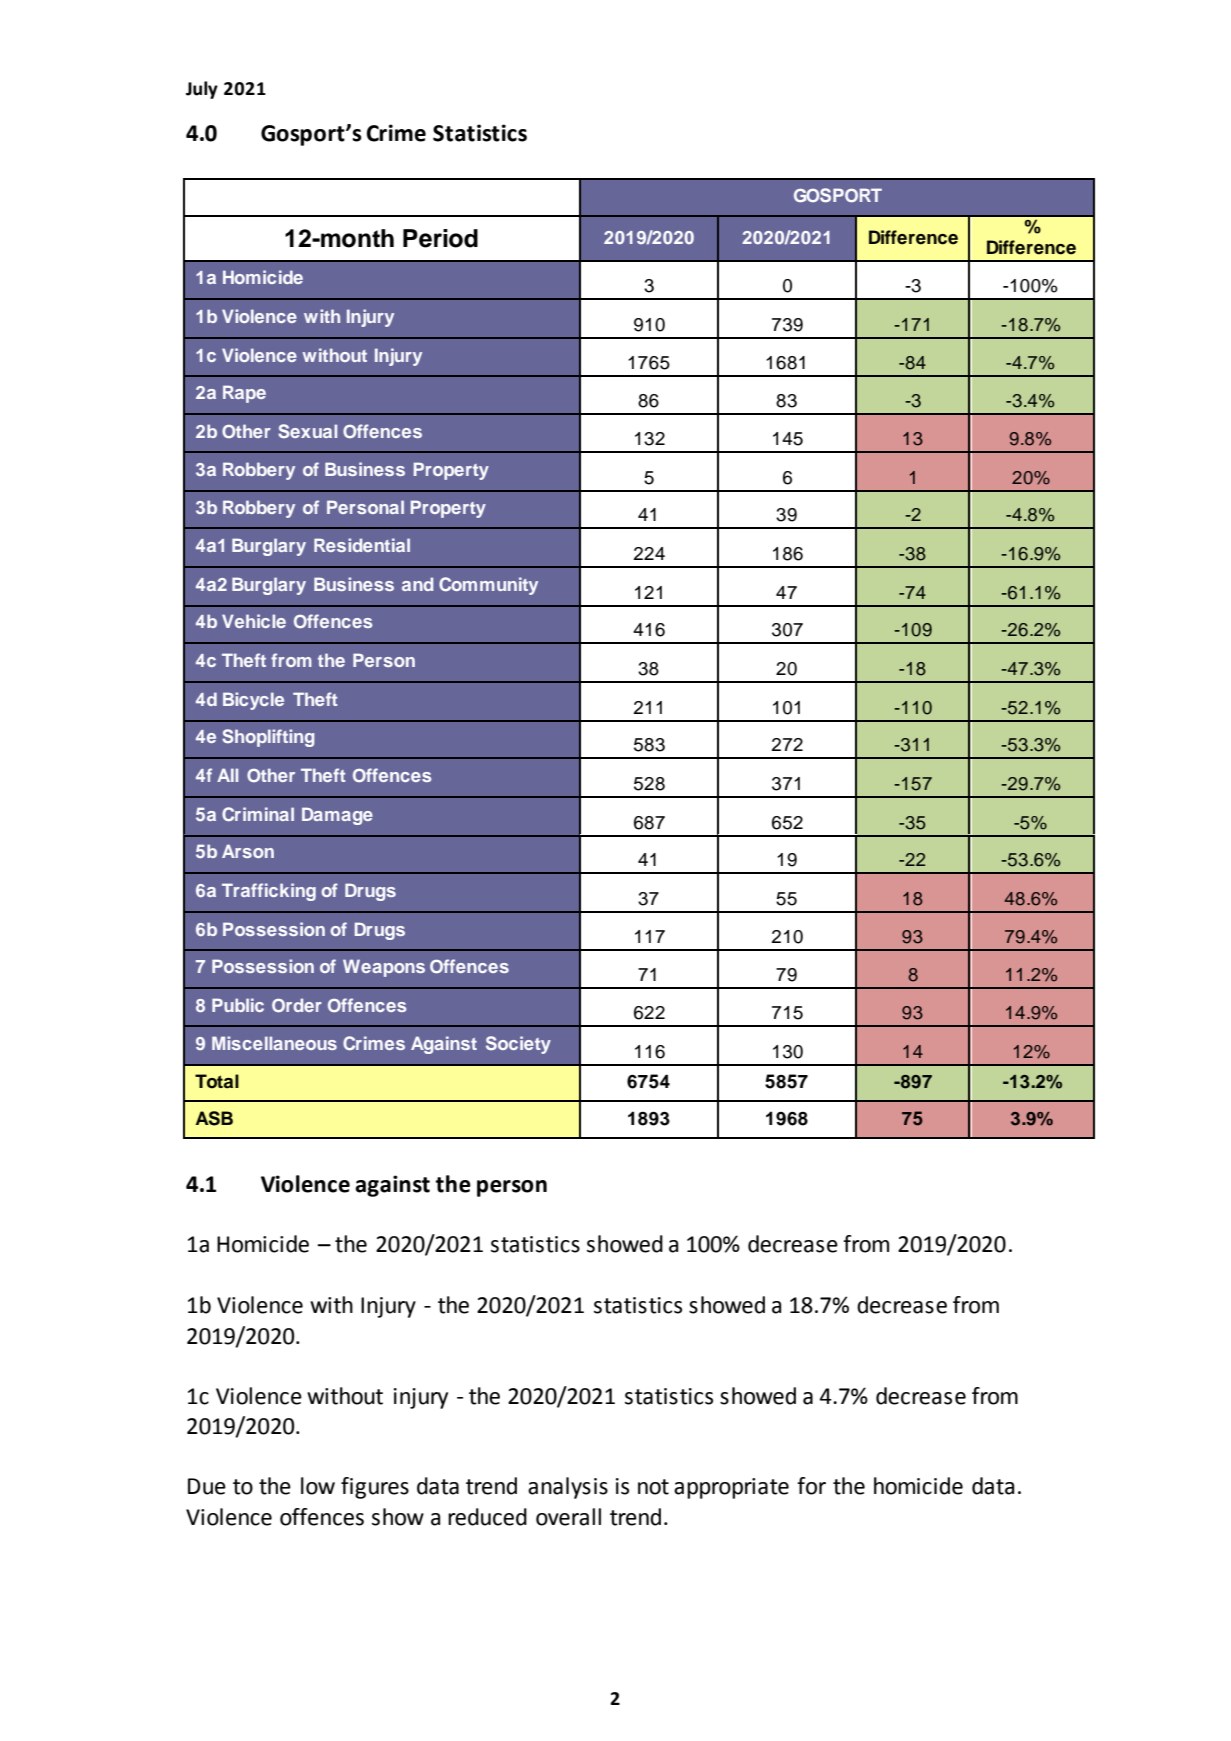 The height and width of the screenshot is (1741, 1231). I want to click on for, so click(811, 1486).
